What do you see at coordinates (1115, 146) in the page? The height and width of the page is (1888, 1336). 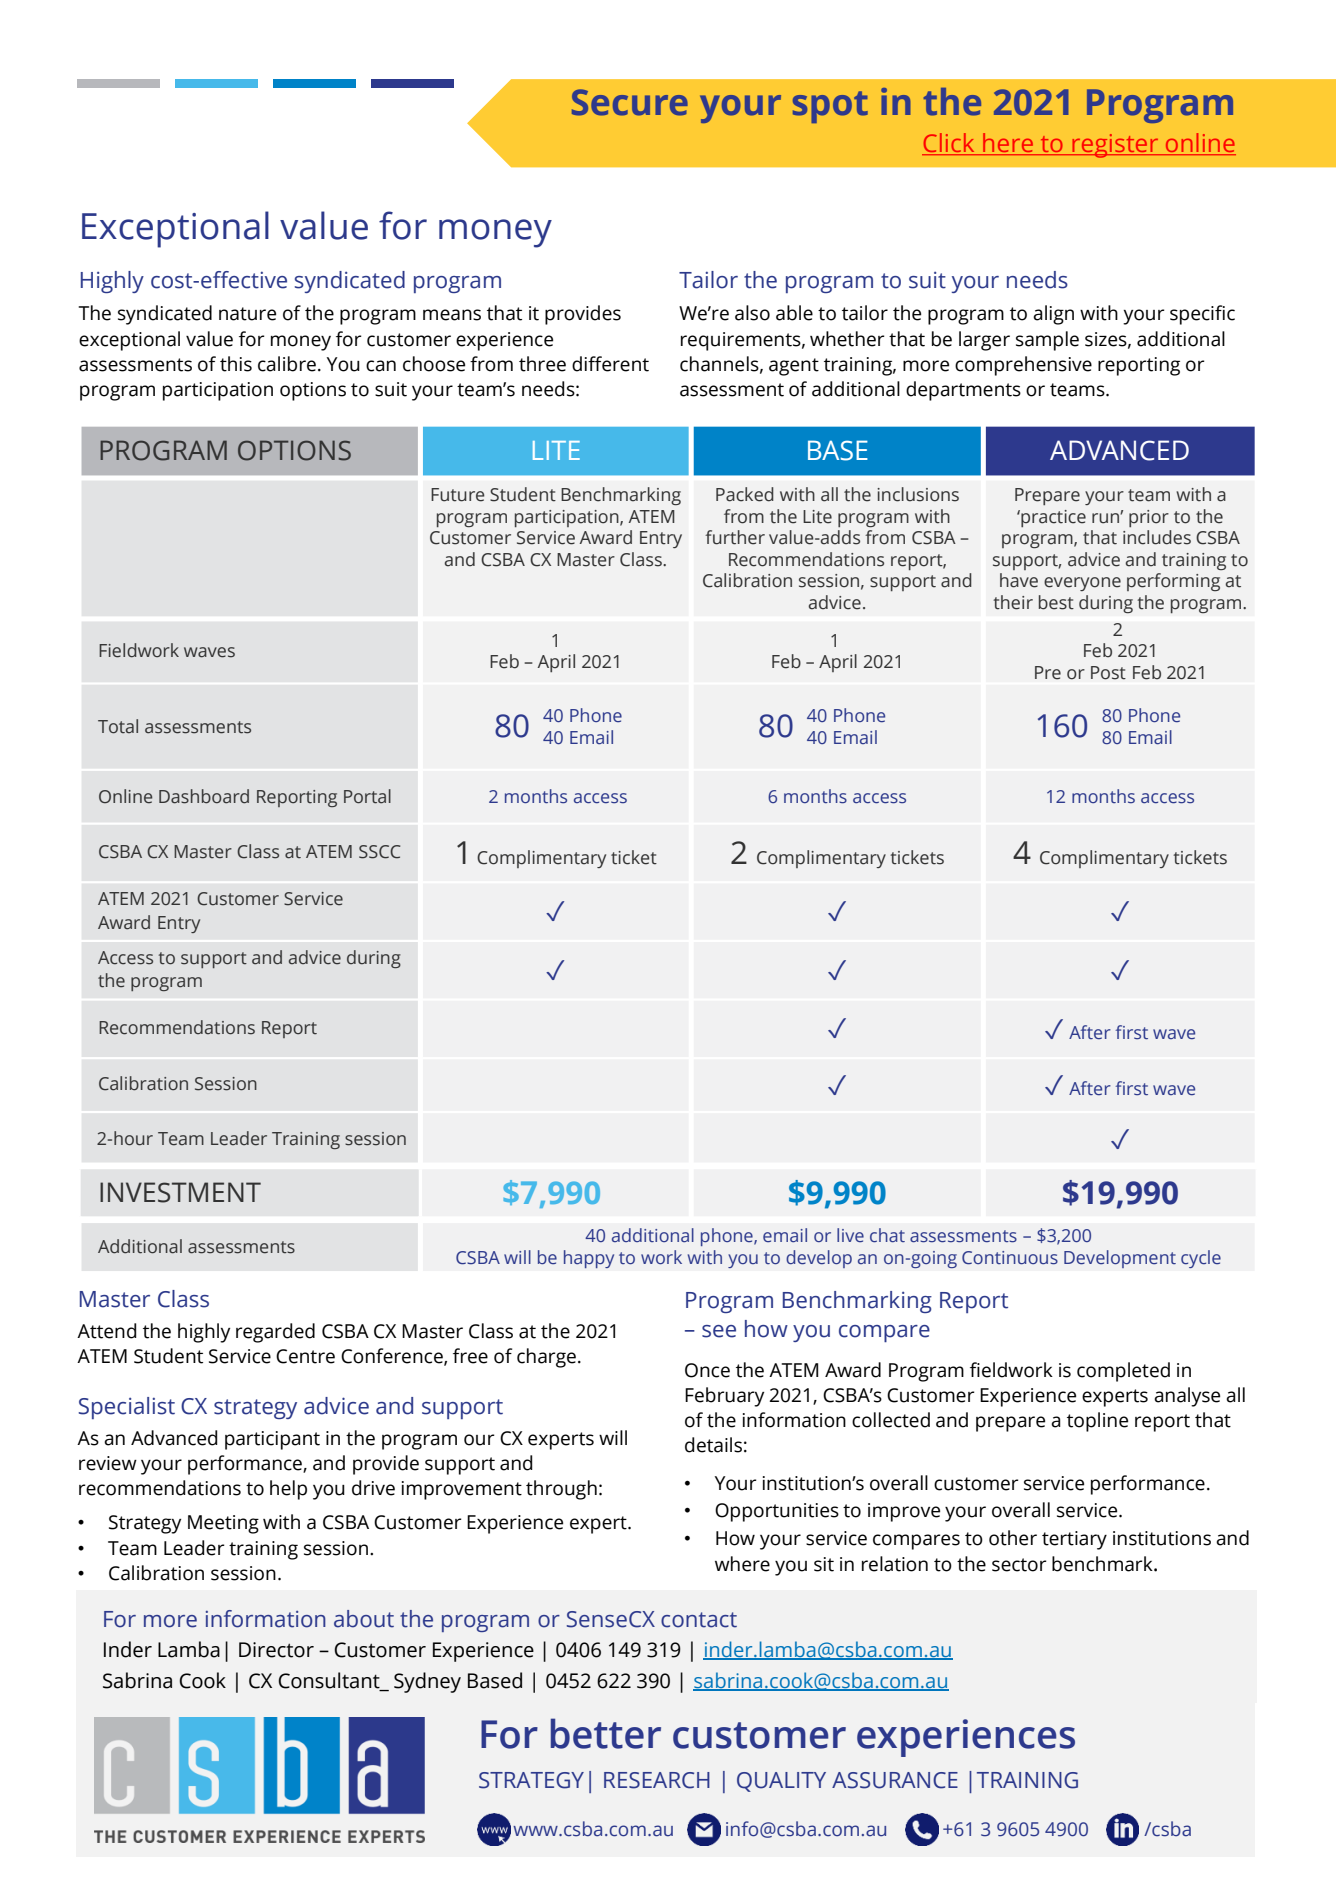 I see `register` at bounding box center [1115, 146].
